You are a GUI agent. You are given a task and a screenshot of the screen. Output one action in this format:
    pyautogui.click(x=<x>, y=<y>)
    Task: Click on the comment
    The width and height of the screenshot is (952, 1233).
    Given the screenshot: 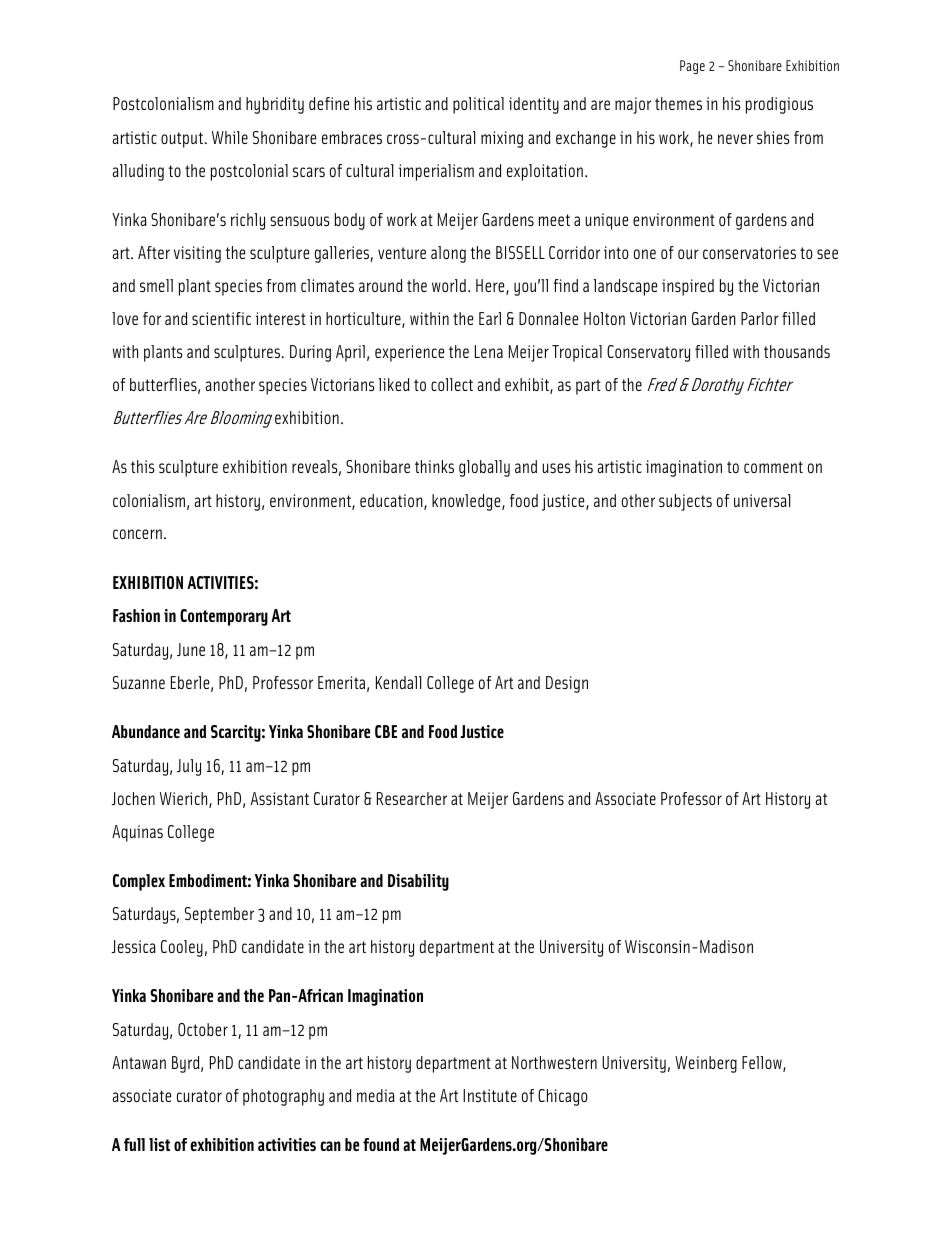 What is the action you would take?
    pyautogui.click(x=773, y=467)
